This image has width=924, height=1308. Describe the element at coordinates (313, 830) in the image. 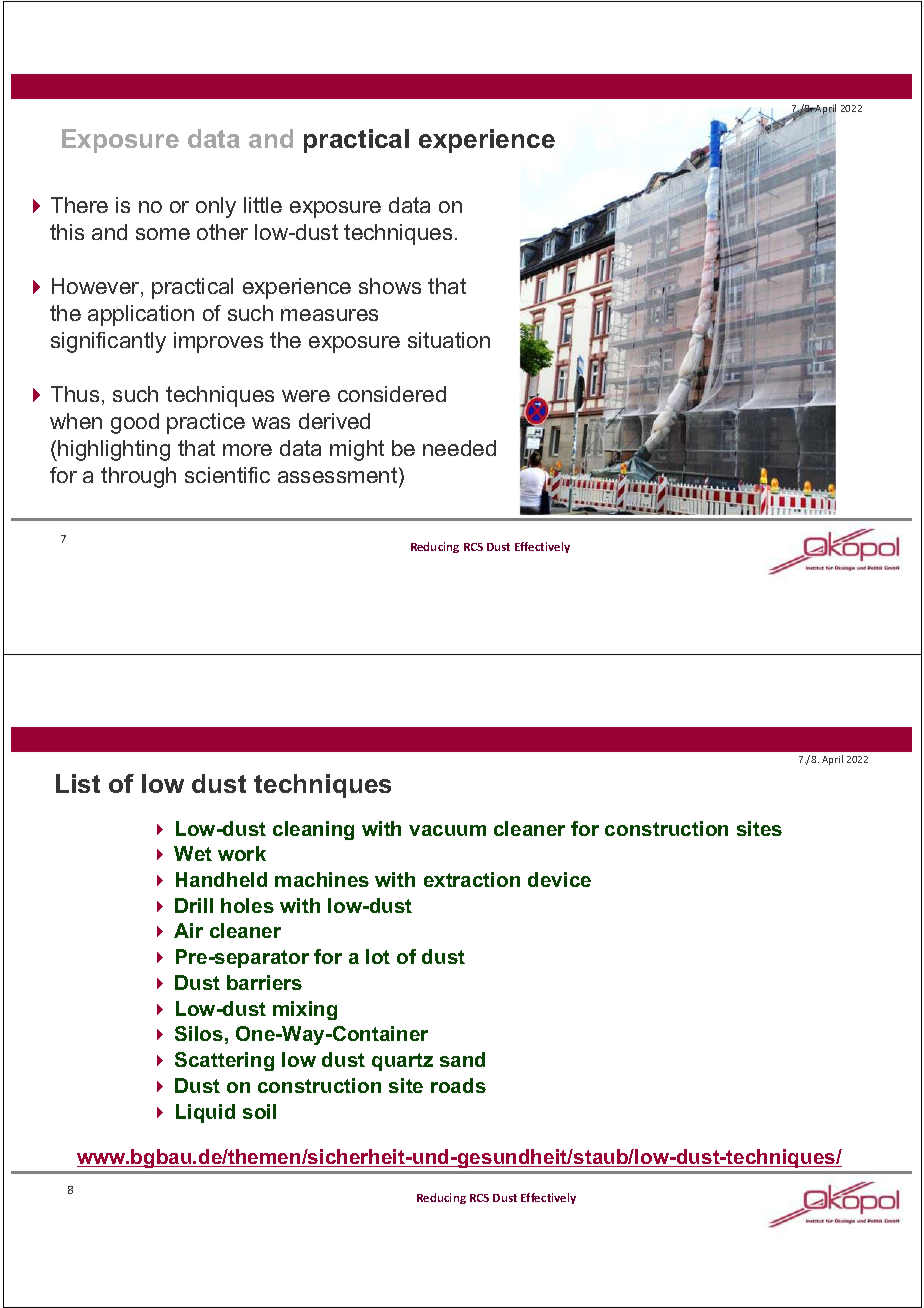

I see `cleaning` at that location.
